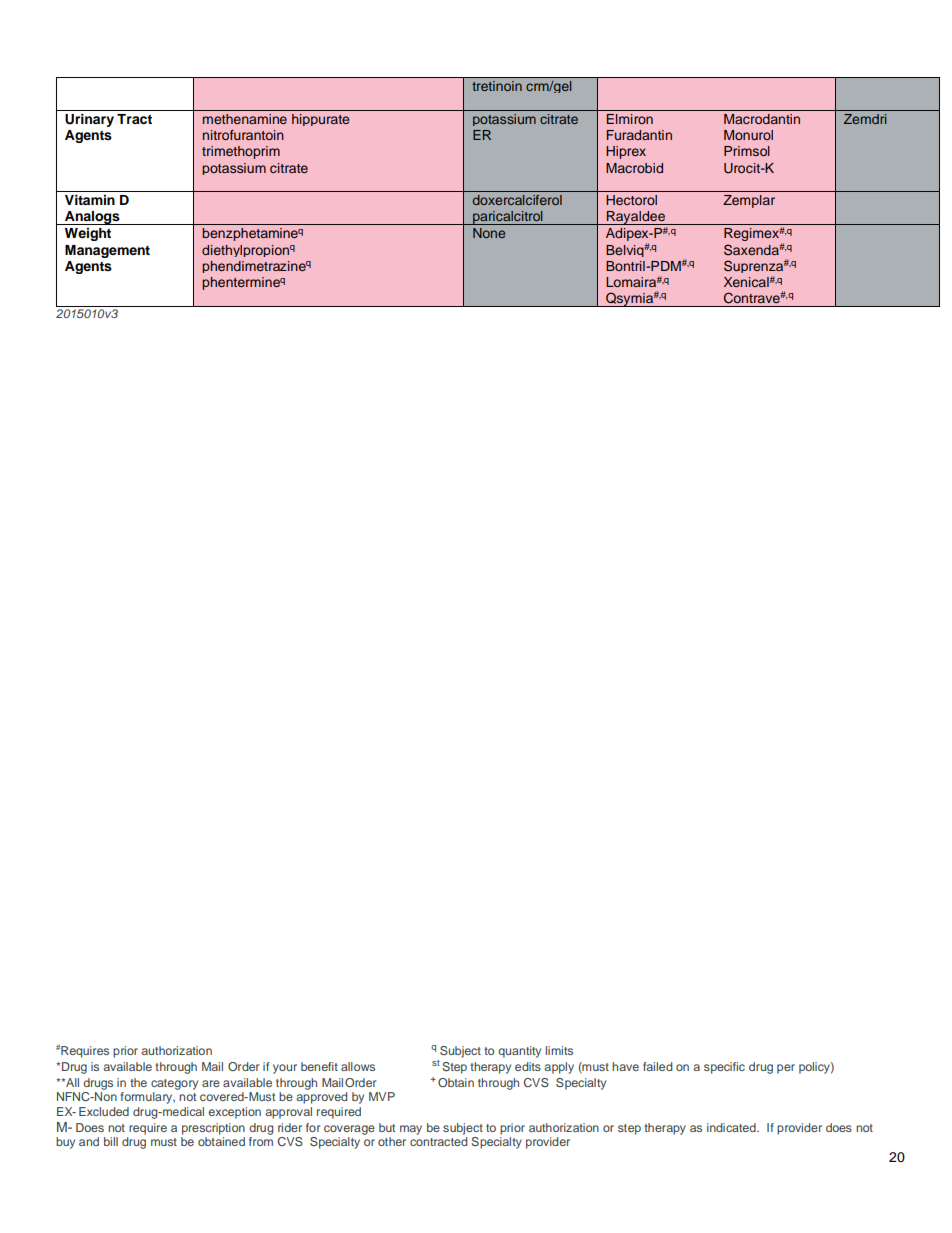 The height and width of the screenshot is (1233, 952). Describe the element at coordinates (285, 1069) in the screenshot. I see `your` at that location.
